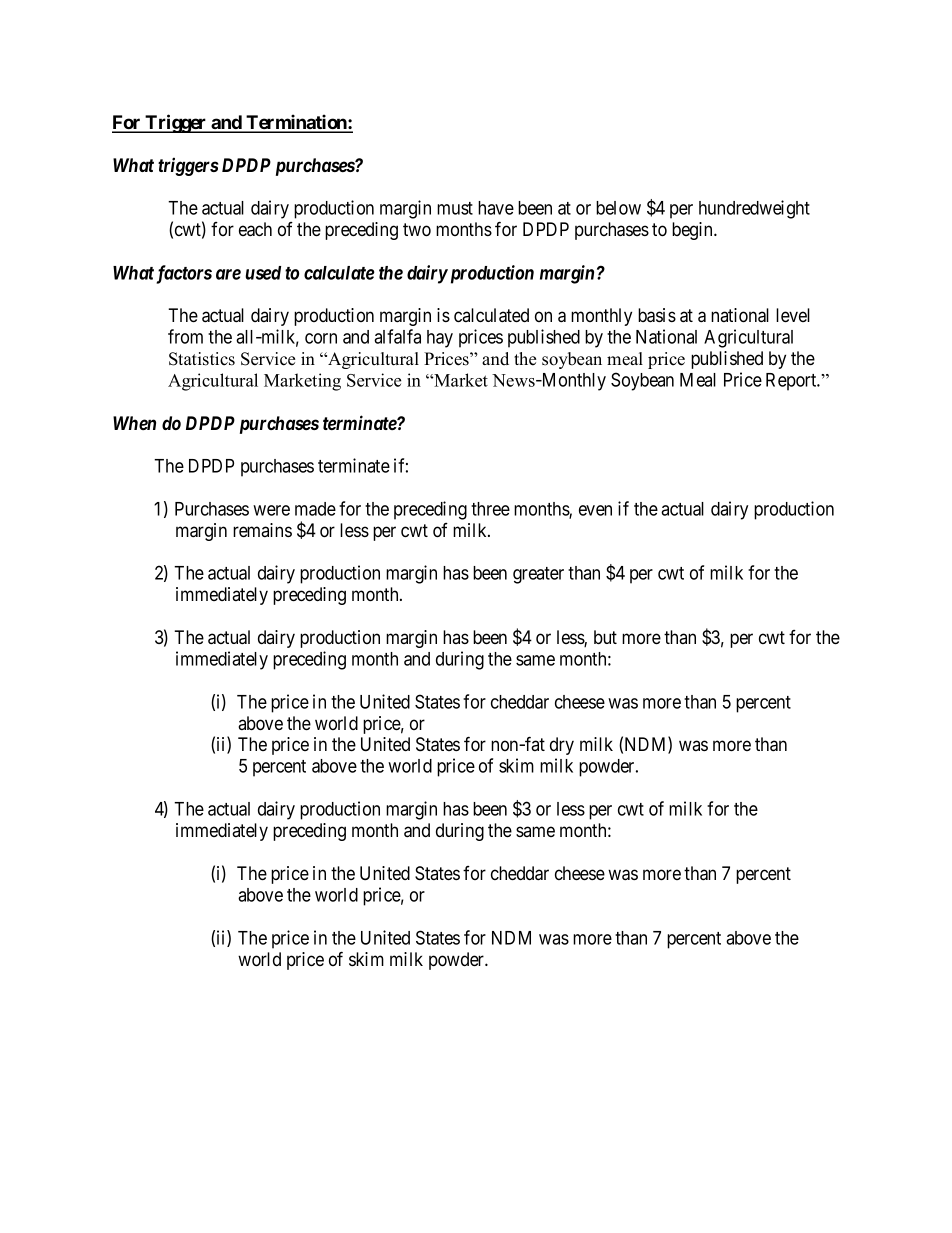 This screenshot has height=1233, width=952. Describe the element at coordinates (538, 575) in the screenshot. I see `greater` at that location.
